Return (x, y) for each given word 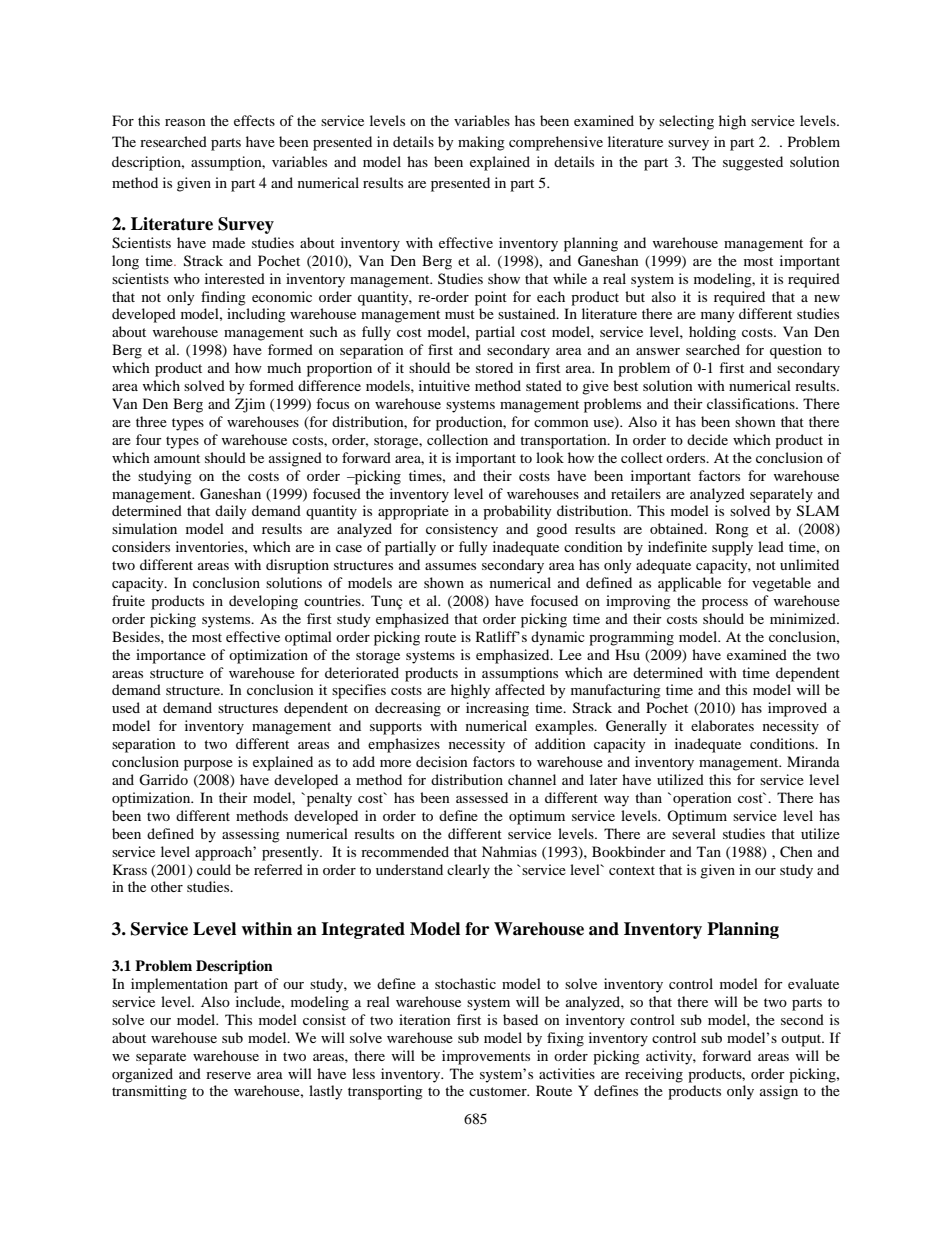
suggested (753, 163)
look (550, 457)
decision (442, 761)
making (481, 143)
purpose (208, 765)
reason (185, 122)
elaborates (722, 725)
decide (707, 439)
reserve (228, 1075)
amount (177, 458)
